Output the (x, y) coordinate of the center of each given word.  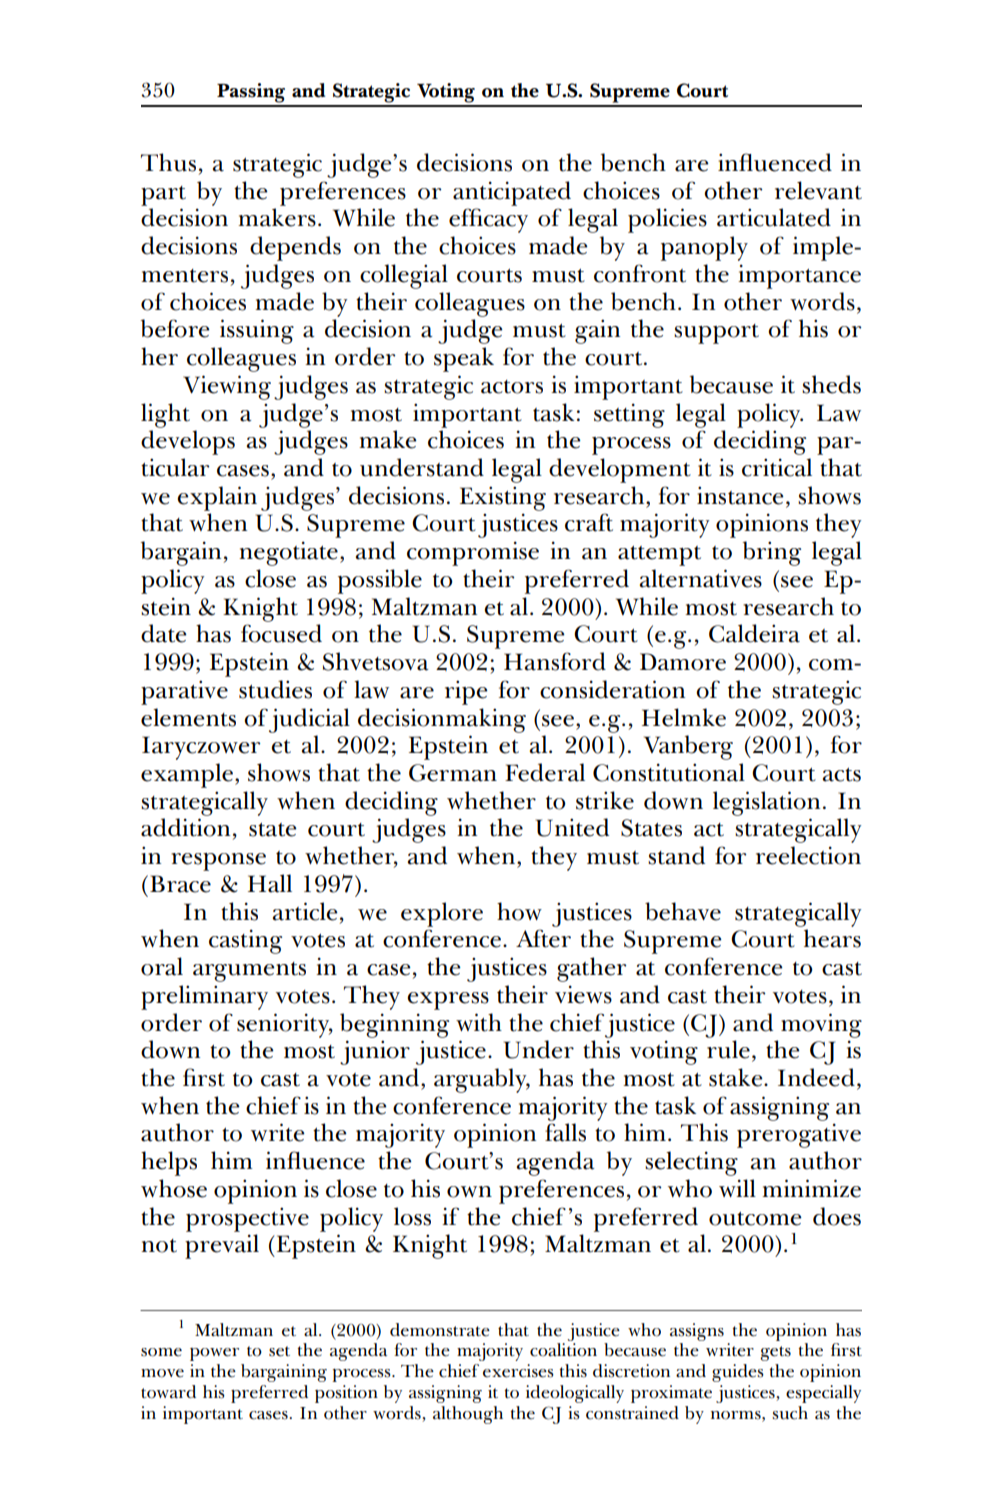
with (479, 1022)
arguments (249, 972)
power (214, 1354)
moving (821, 1025)
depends (295, 248)
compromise (473, 553)
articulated (774, 217)
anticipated (512, 193)
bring (772, 553)
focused (281, 633)
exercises (518, 1371)
